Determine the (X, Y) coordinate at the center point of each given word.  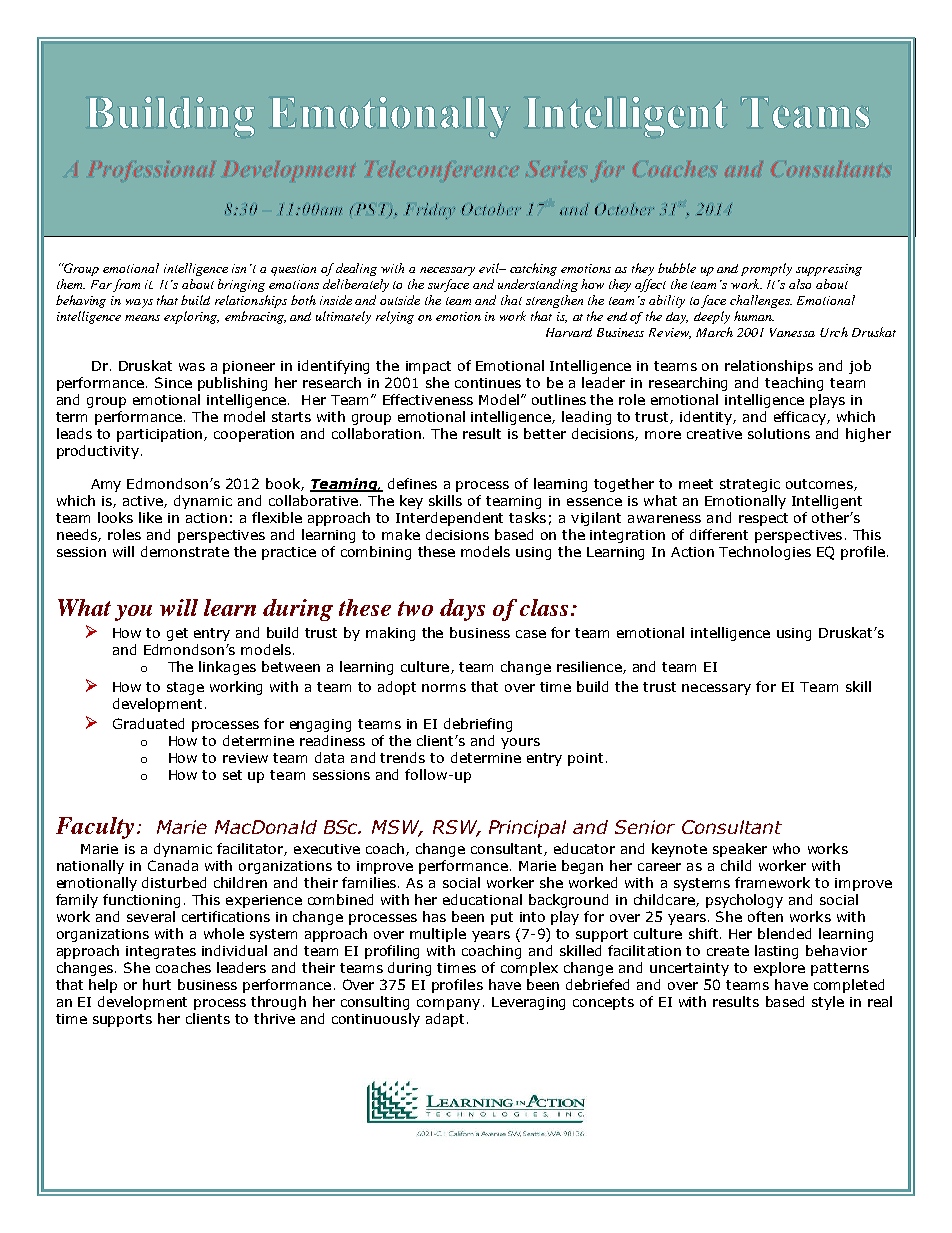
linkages (227, 668)
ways (139, 303)
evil (490, 268)
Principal (527, 829)
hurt (157, 984)
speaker (740, 850)
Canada (173, 865)
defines (412, 483)
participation (161, 435)
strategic (750, 485)
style (828, 1003)
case (531, 634)
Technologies (765, 553)
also (800, 284)
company (448, 1004)
